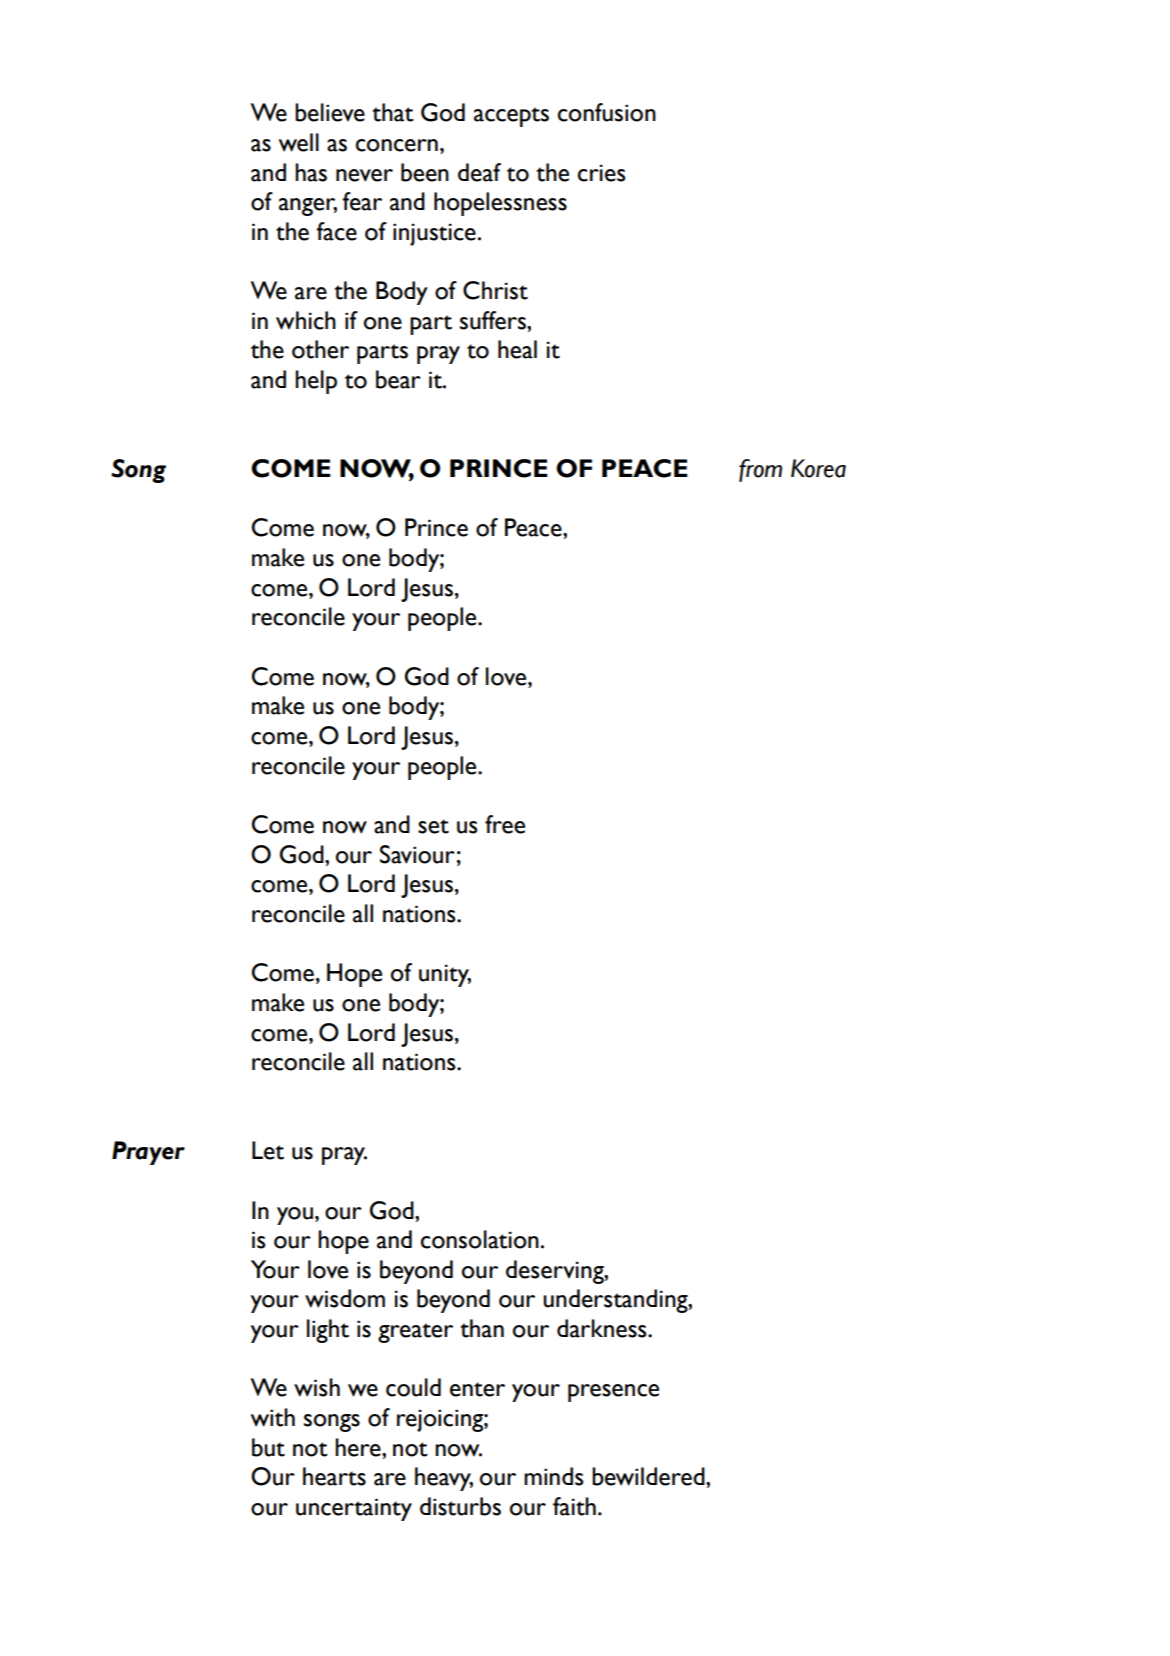 This screenshot has height=1656, width=1170. Describe the element at coordinates (316, 382) in the screenshot. I see `help` at that location.
